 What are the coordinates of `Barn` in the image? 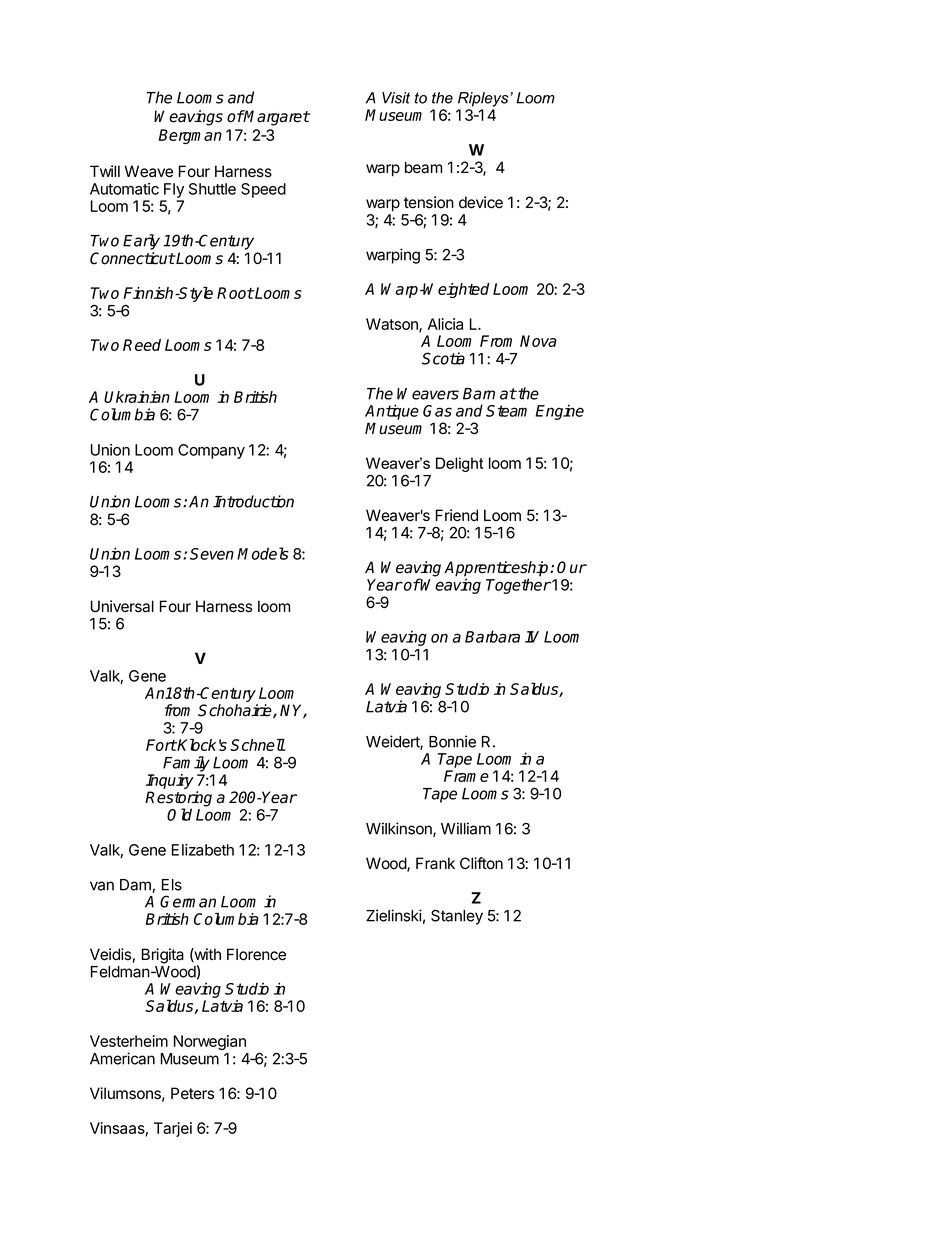 It's located at (479, 394).
